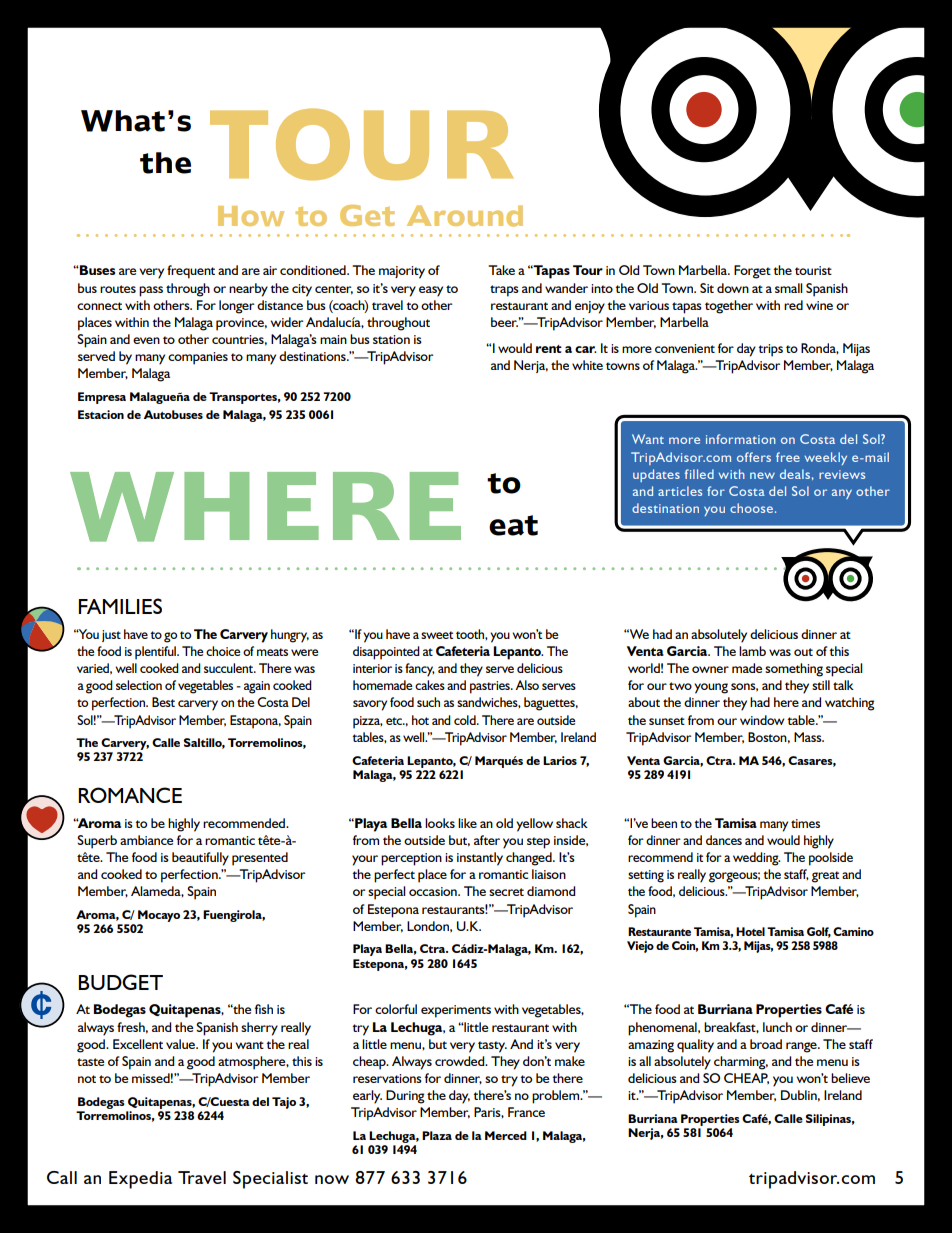 The height and width of the document is (1233, 952). I want to click on Forget, so click(752, 272).
